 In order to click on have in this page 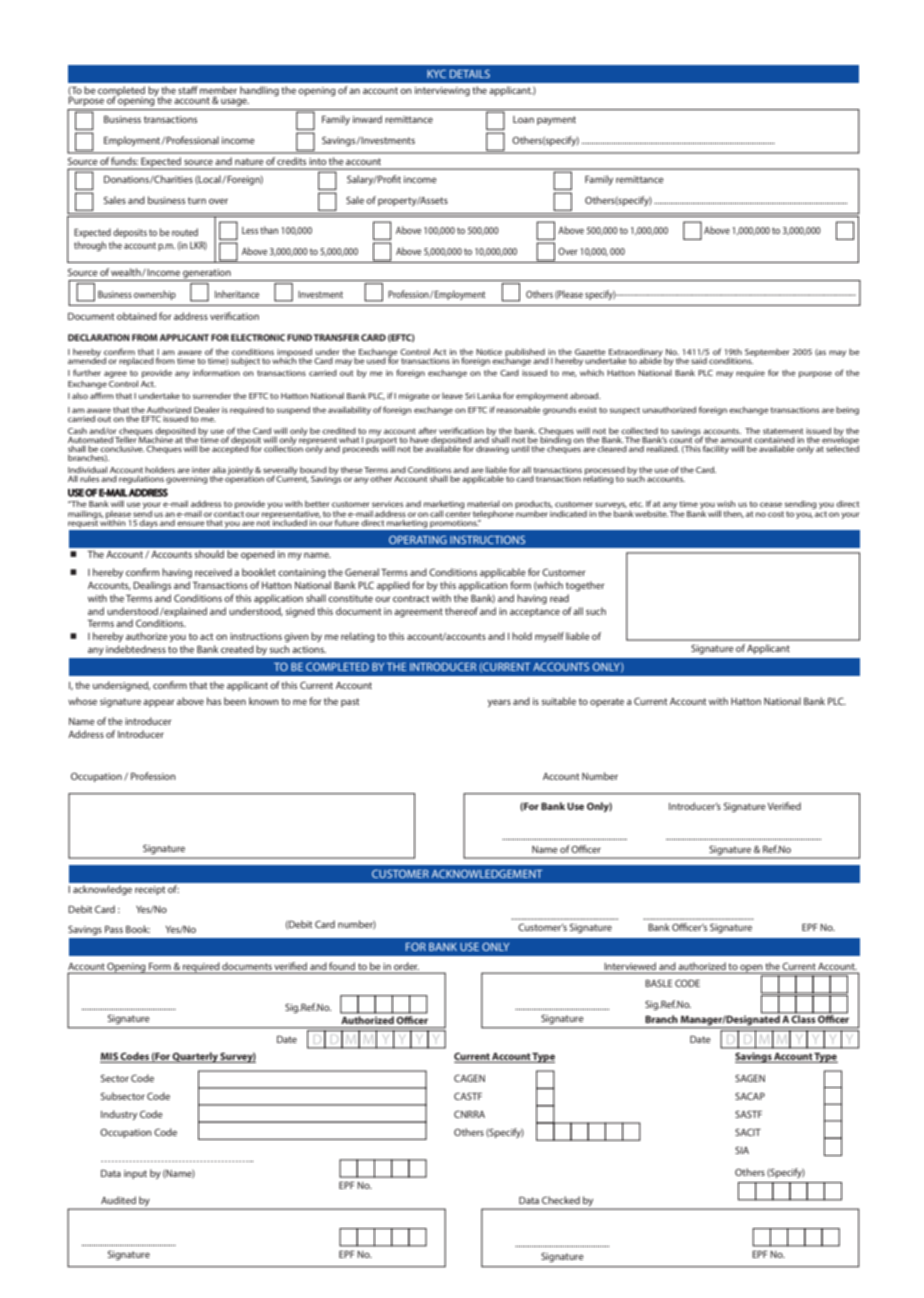, I will do `click(419, 440)`.
